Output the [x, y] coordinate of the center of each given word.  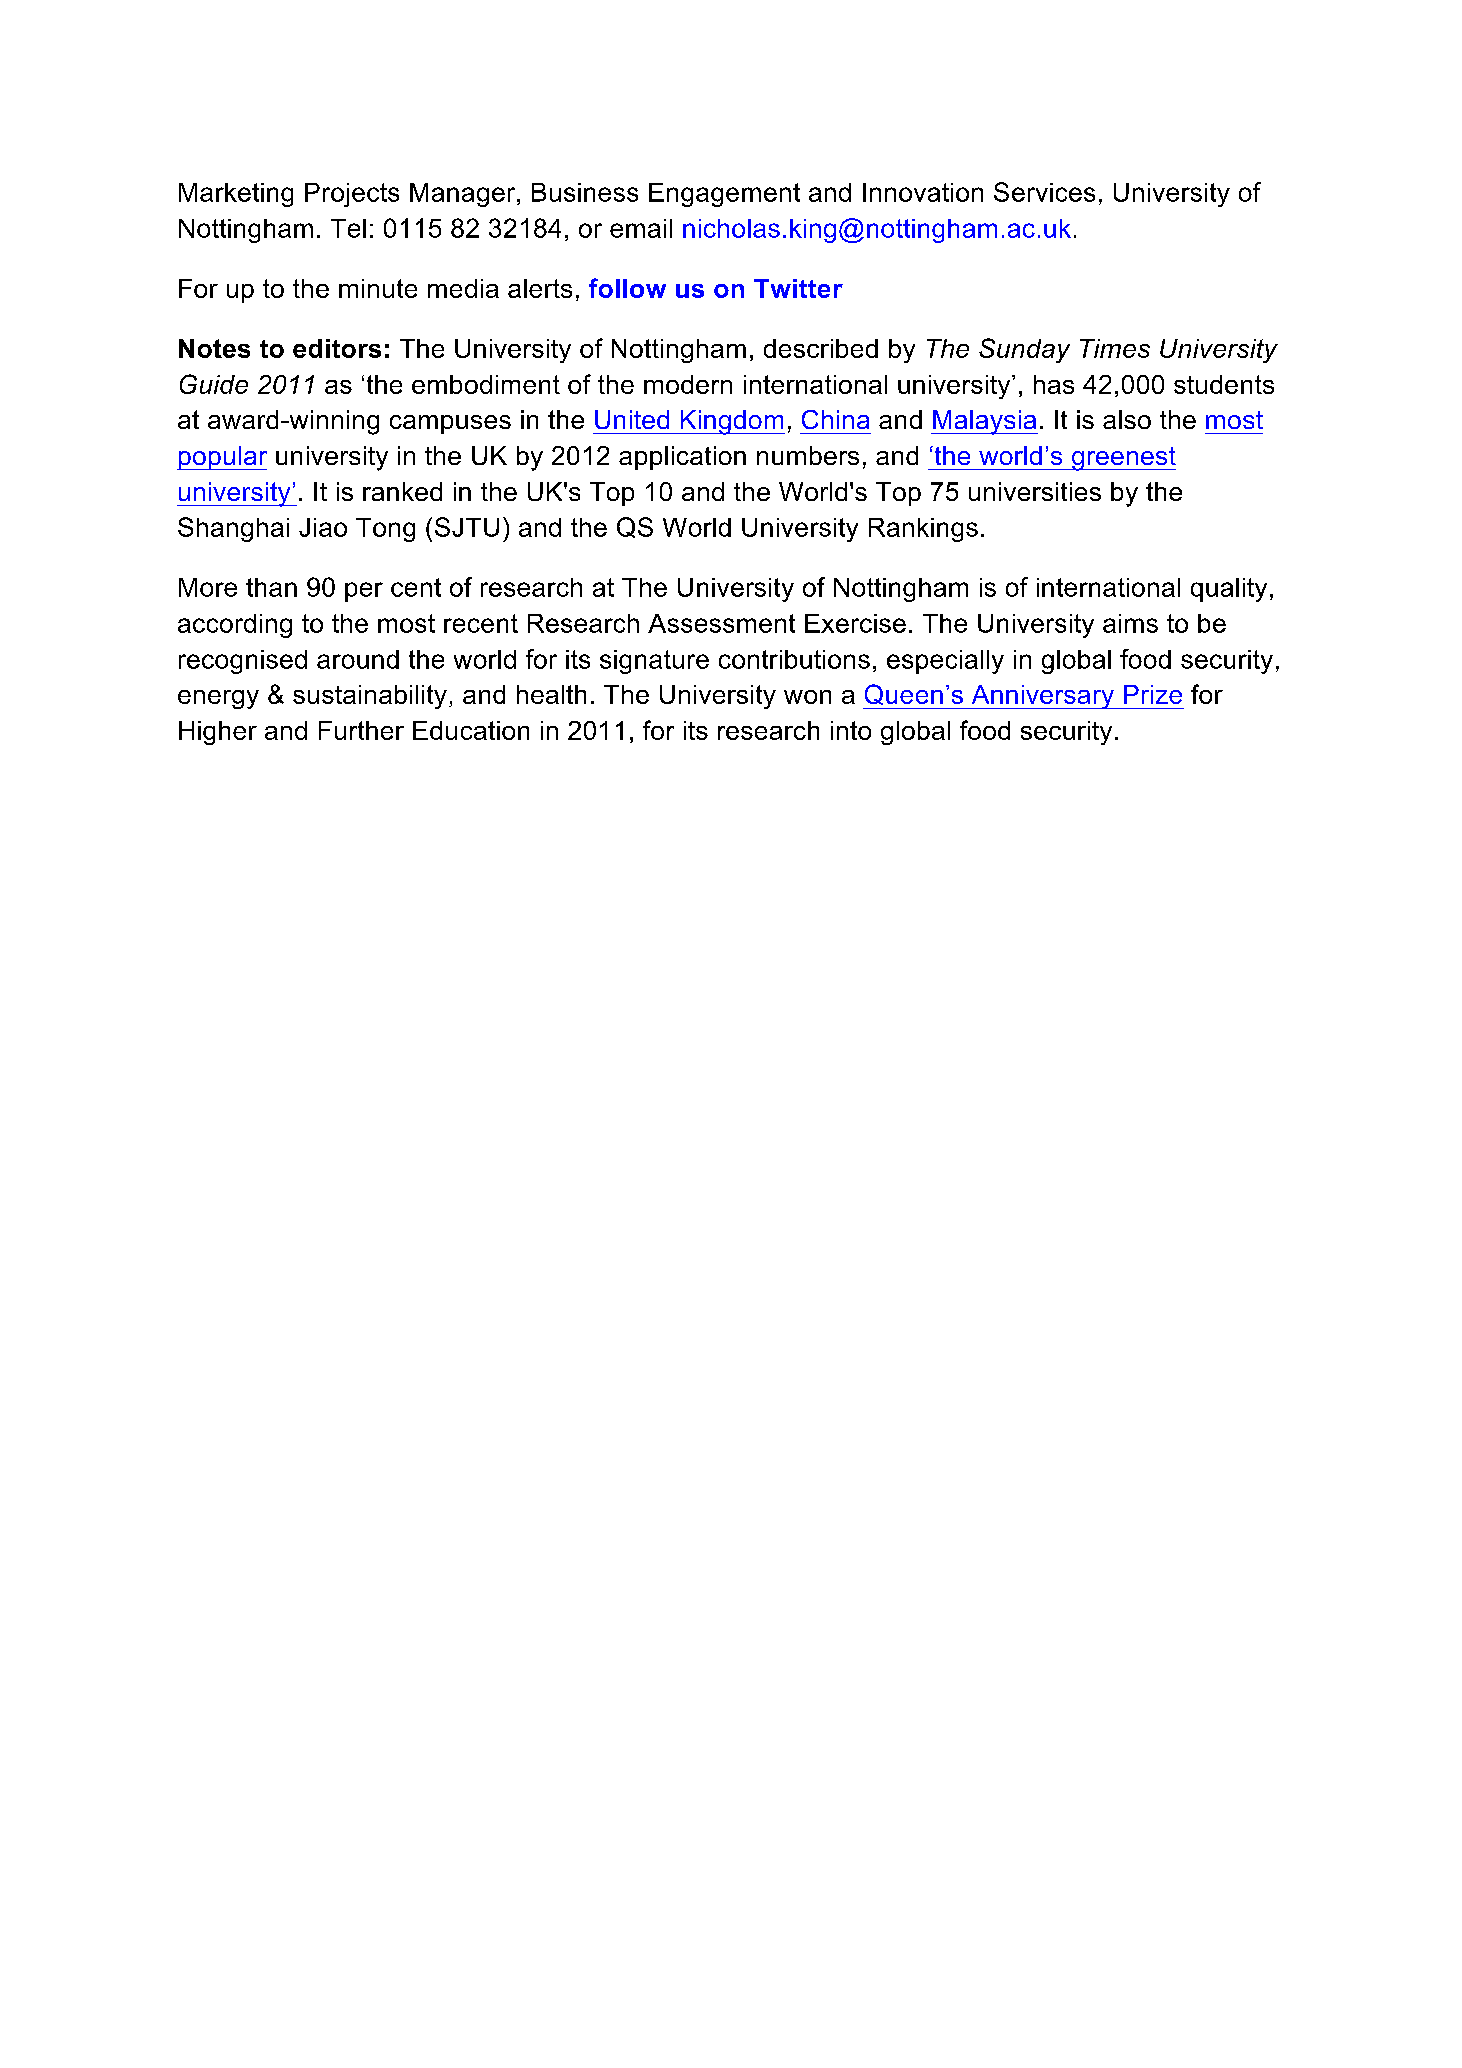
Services [1044, 192]
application [682, 458]
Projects [352, 195]
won [807, 697]
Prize [1153, 694]
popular [222, 458]
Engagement [724, 195]
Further [361, 730]
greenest [1122, 459]
